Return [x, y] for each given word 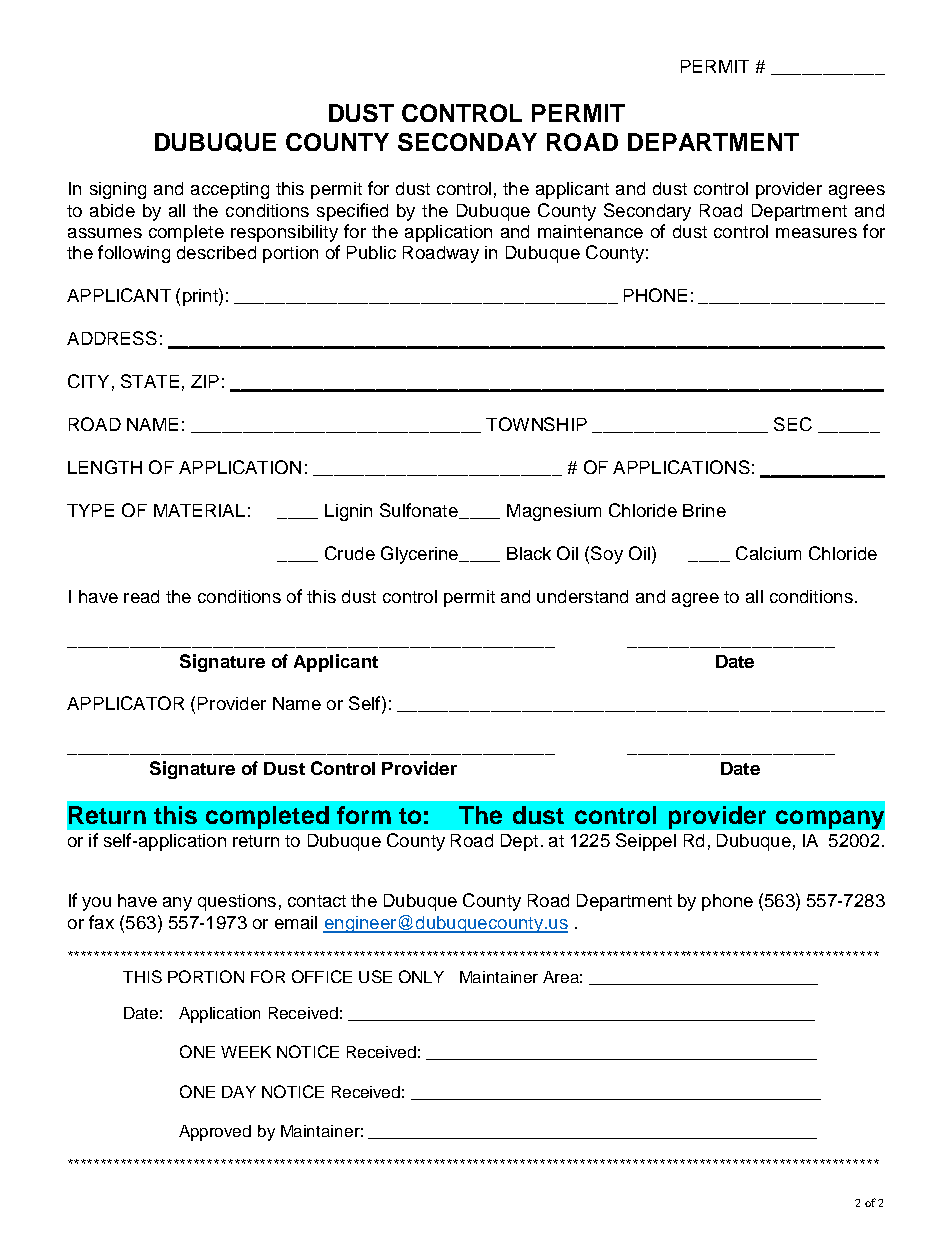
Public [371, 252]
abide [112, 210]
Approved [215, 1133]
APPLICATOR [125, 703]
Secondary [647, 212]
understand [582, 596]
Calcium [768, 553]
